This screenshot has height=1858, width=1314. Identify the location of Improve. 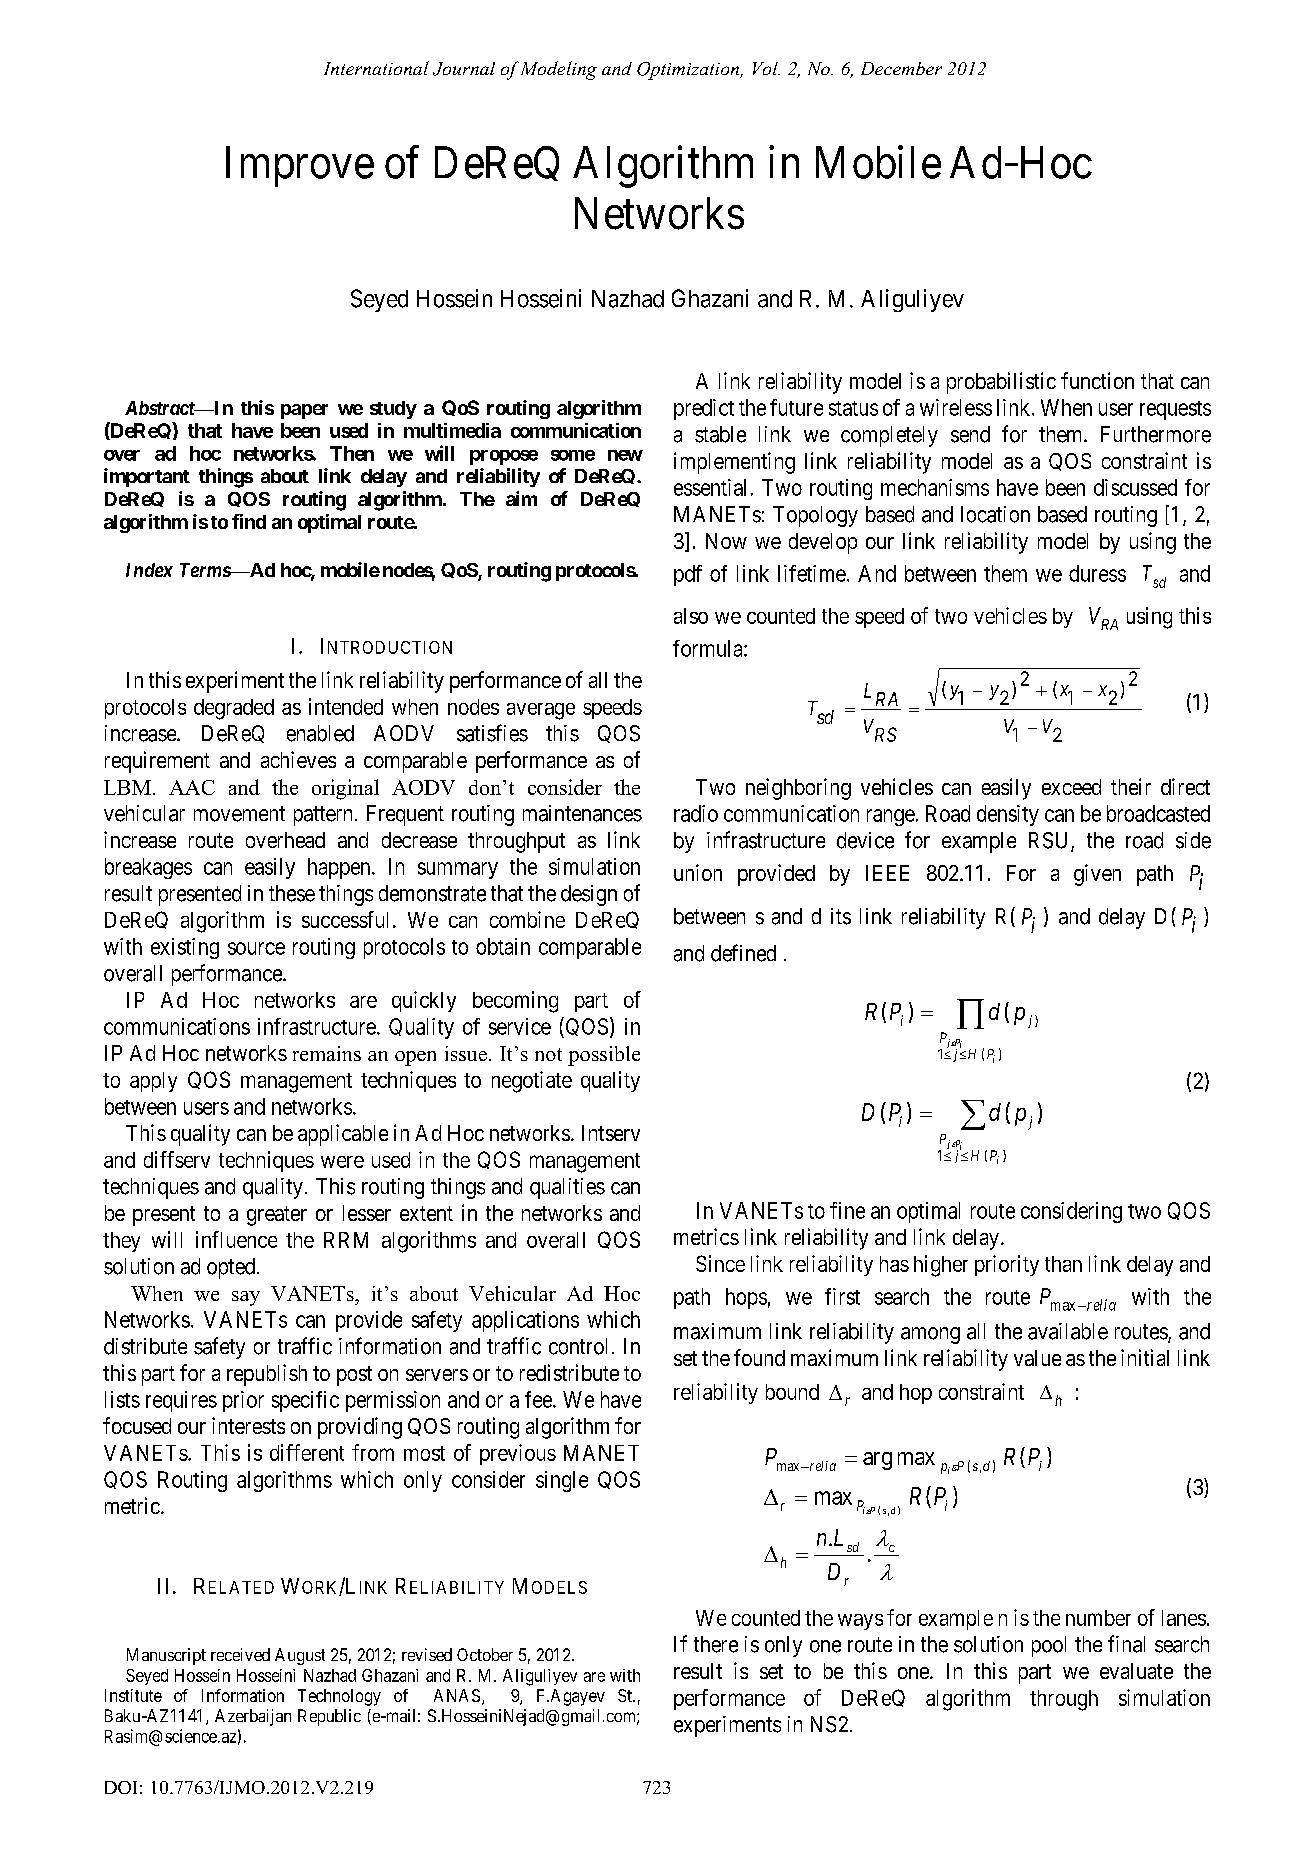
(300, 167).
